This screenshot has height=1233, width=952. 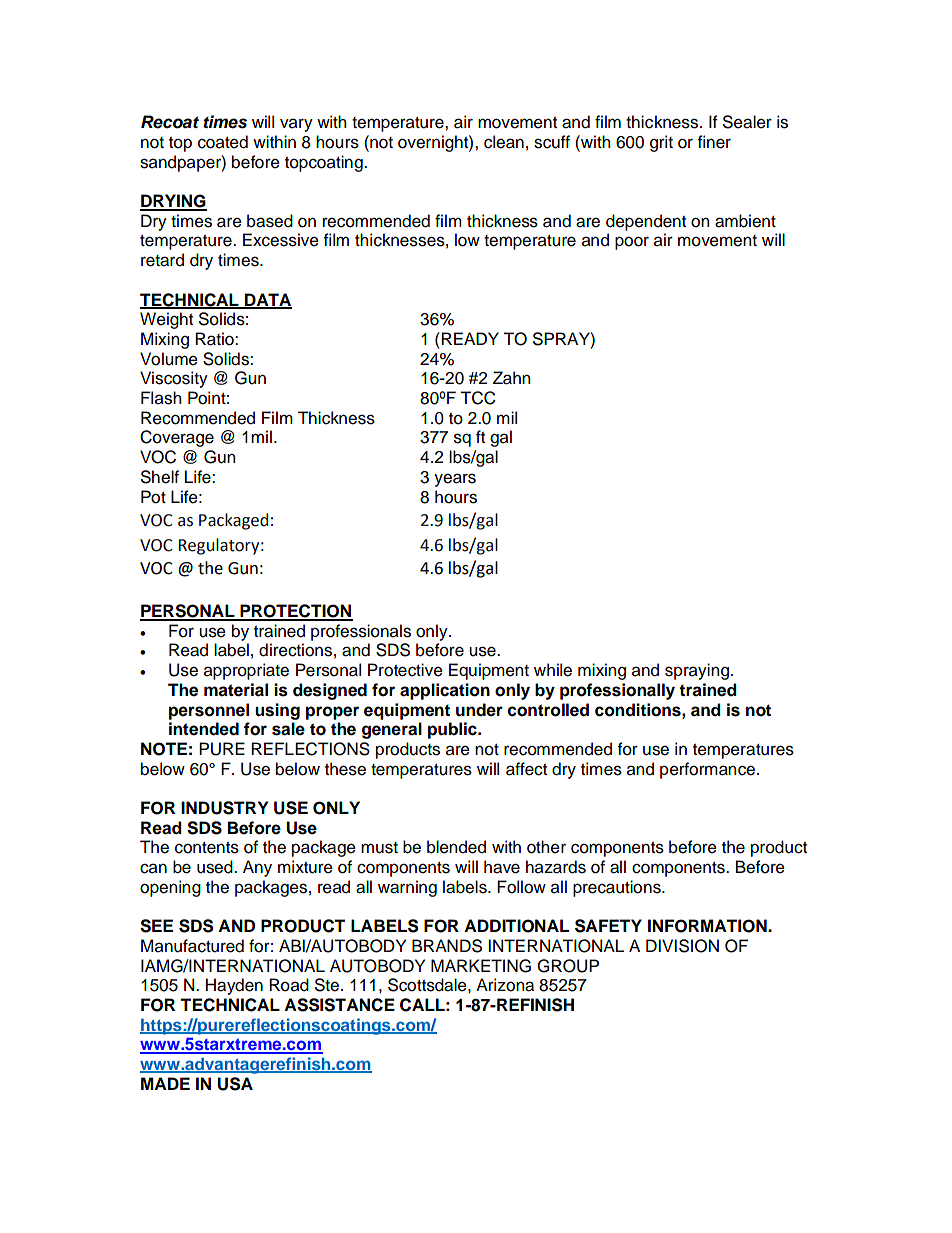 What do you see at coordinates (661, 143) in the screenshot?
I see `grit` at bounding box center [661, 143].
